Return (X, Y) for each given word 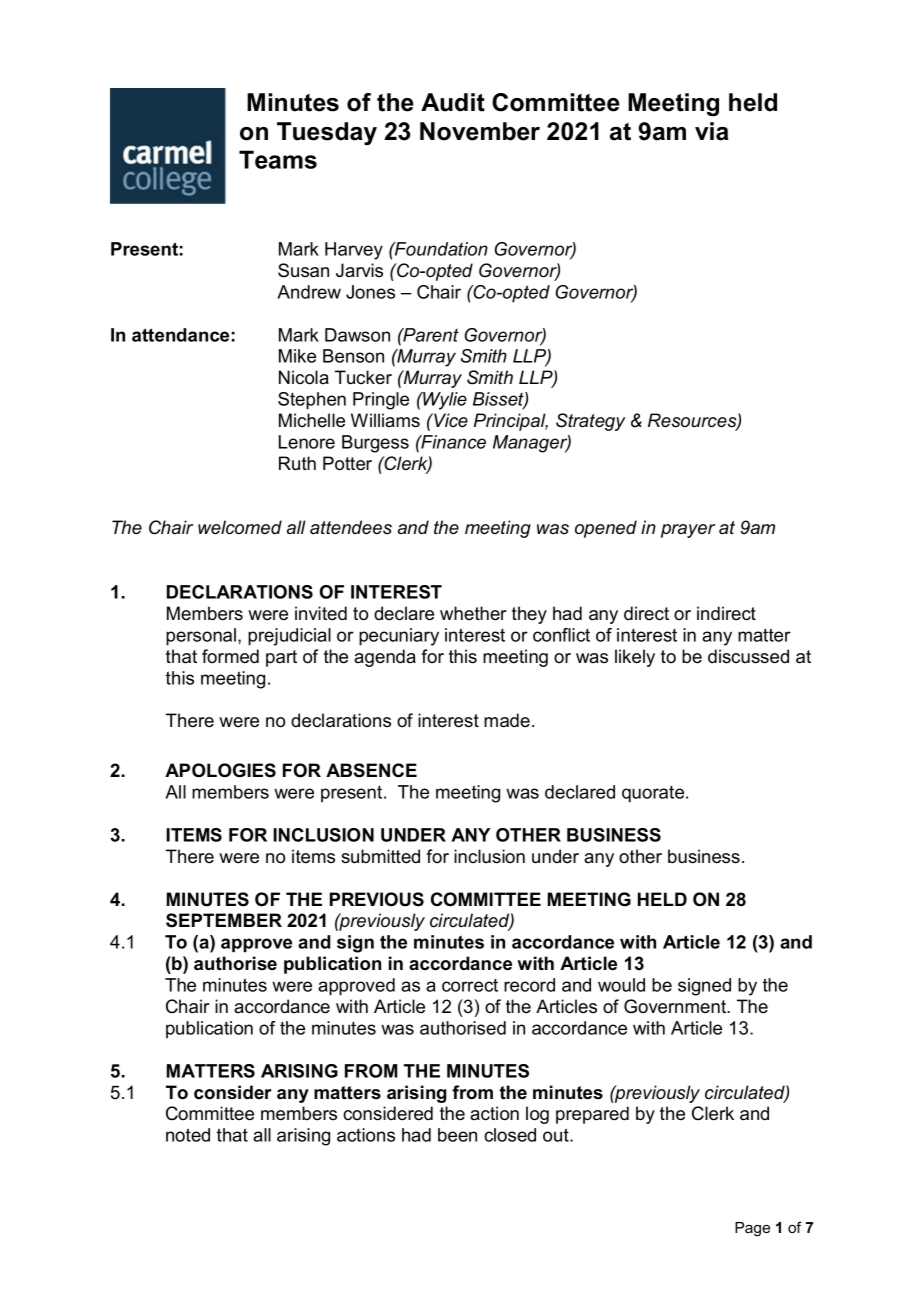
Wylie (444, 401)
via (712, 131)
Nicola (304, 377)
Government (676, 1006)
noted (188, 1135)
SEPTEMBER (224, 920)
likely (635, 658)
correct (470, 985)
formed (230, 656)
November (480, 131)
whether (473, 613)
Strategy (590, 422)
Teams (278, 159)
